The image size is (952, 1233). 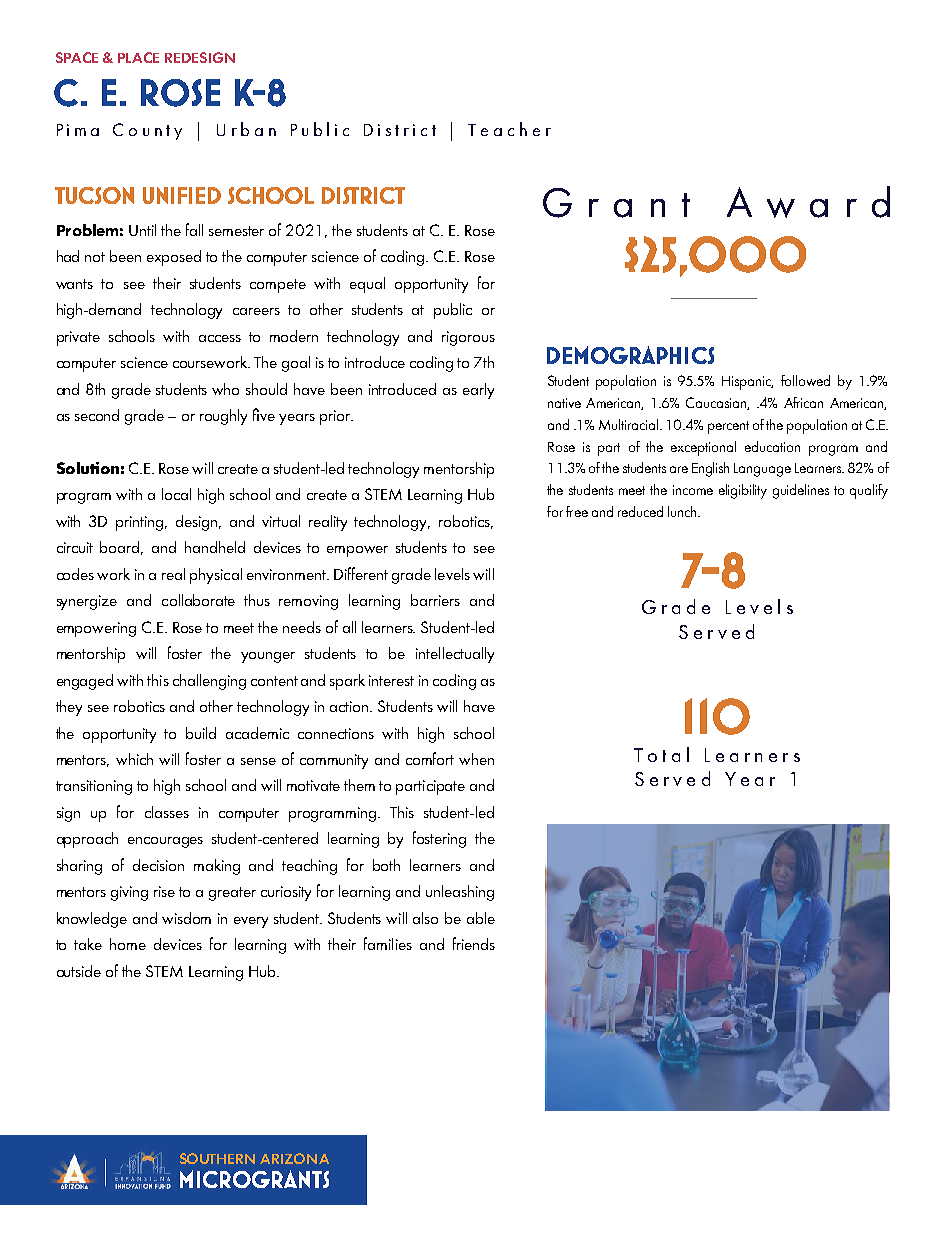 What do you see at coordinates (474, 943) in the image?
I see `friends` at bounding box center [474, 943].
